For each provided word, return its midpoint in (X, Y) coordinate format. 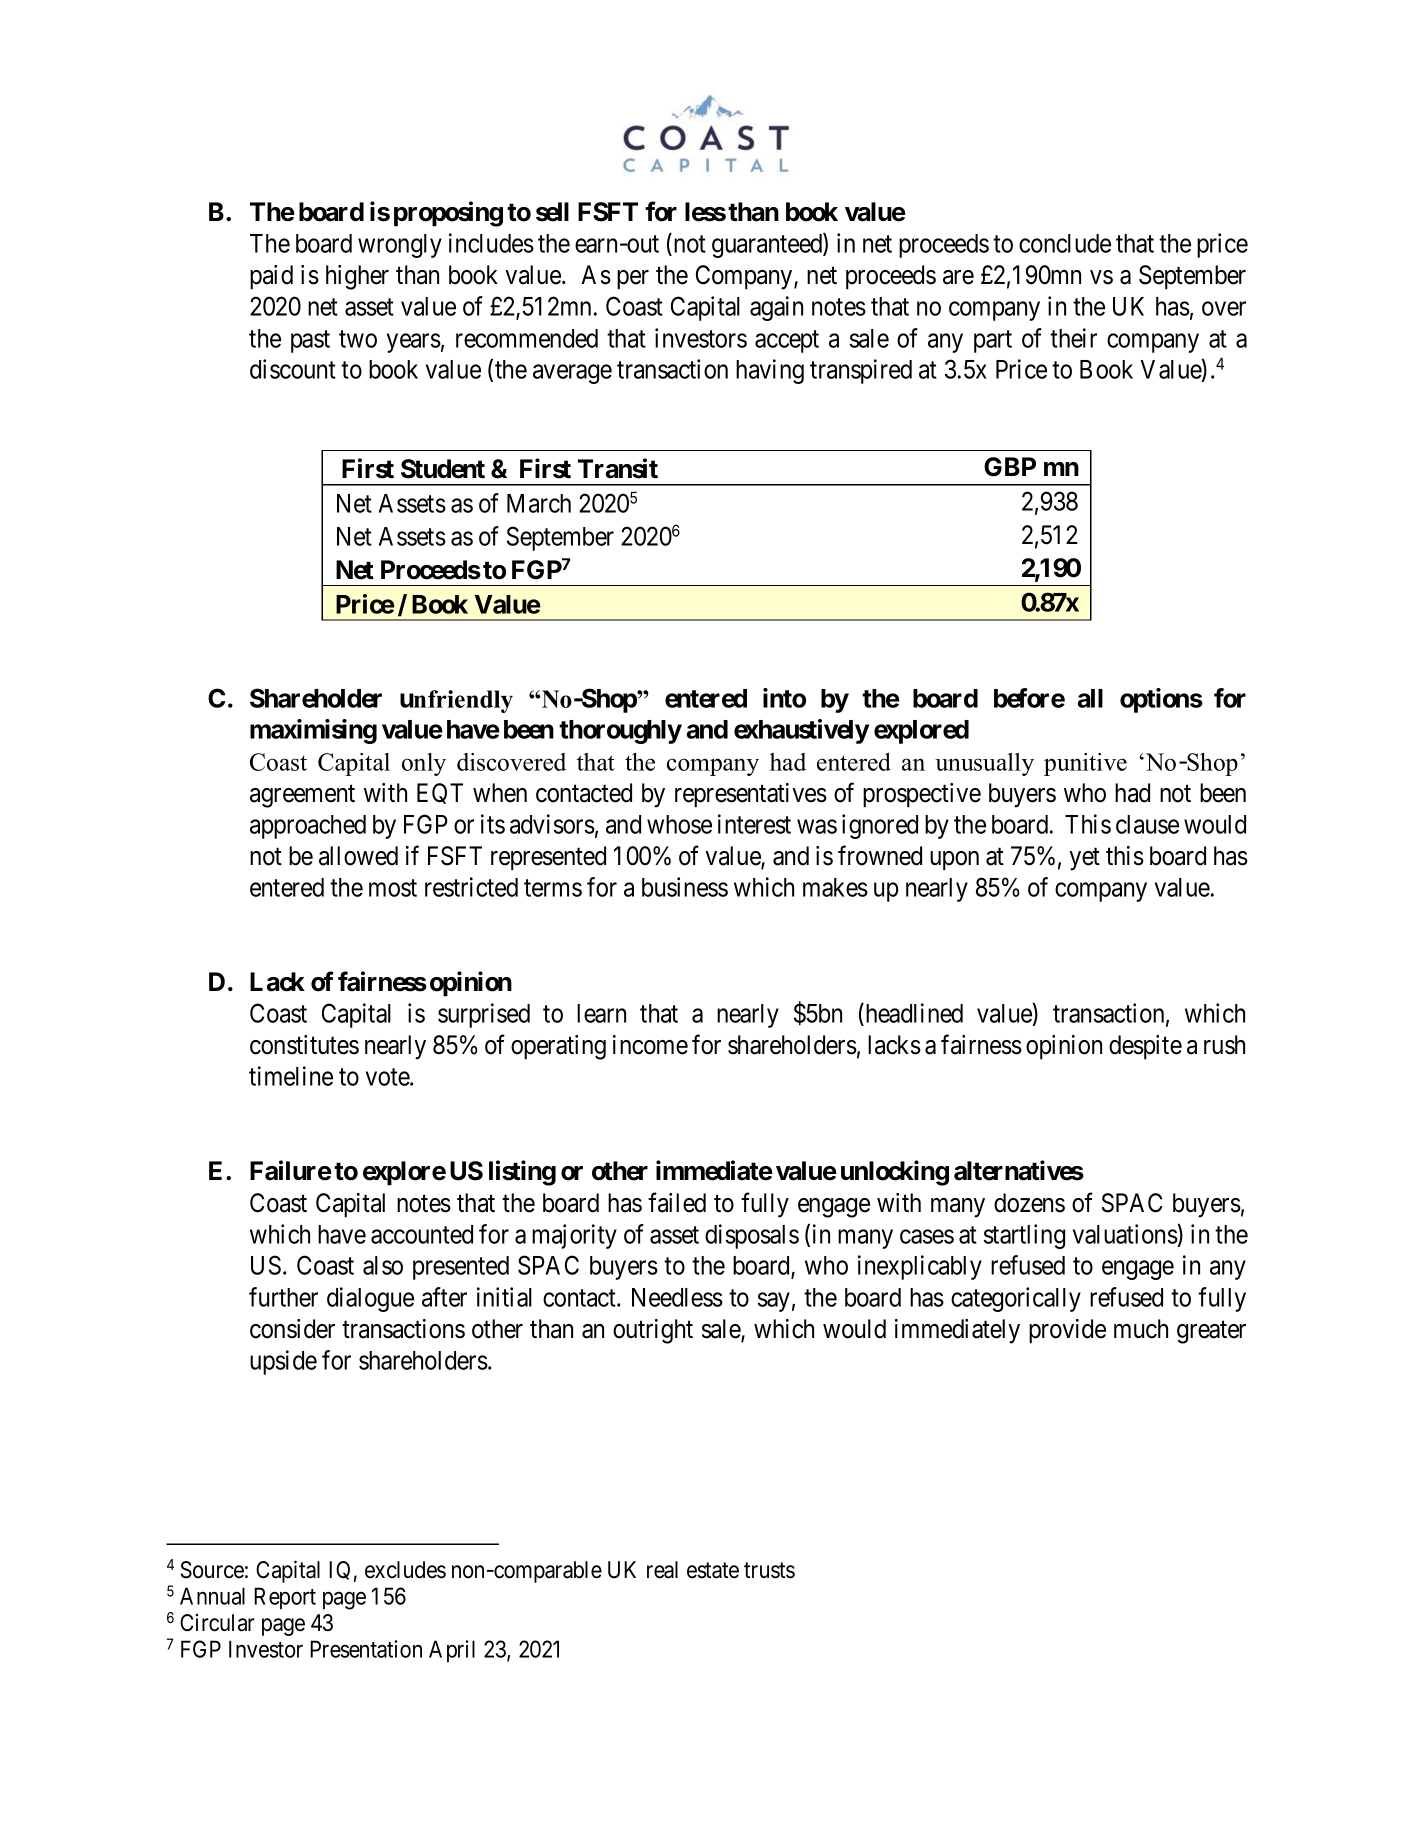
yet (1084, 859)
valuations (1125, 1234)
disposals (752, 1236)
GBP (1010, 467)
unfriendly (456, 701)
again (776, 308)
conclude (1065, 243)
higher (357, 277)
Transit (618, 468)
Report (285, 1598)
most (393, 888)
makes (835, 887)
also (383, 1265)
